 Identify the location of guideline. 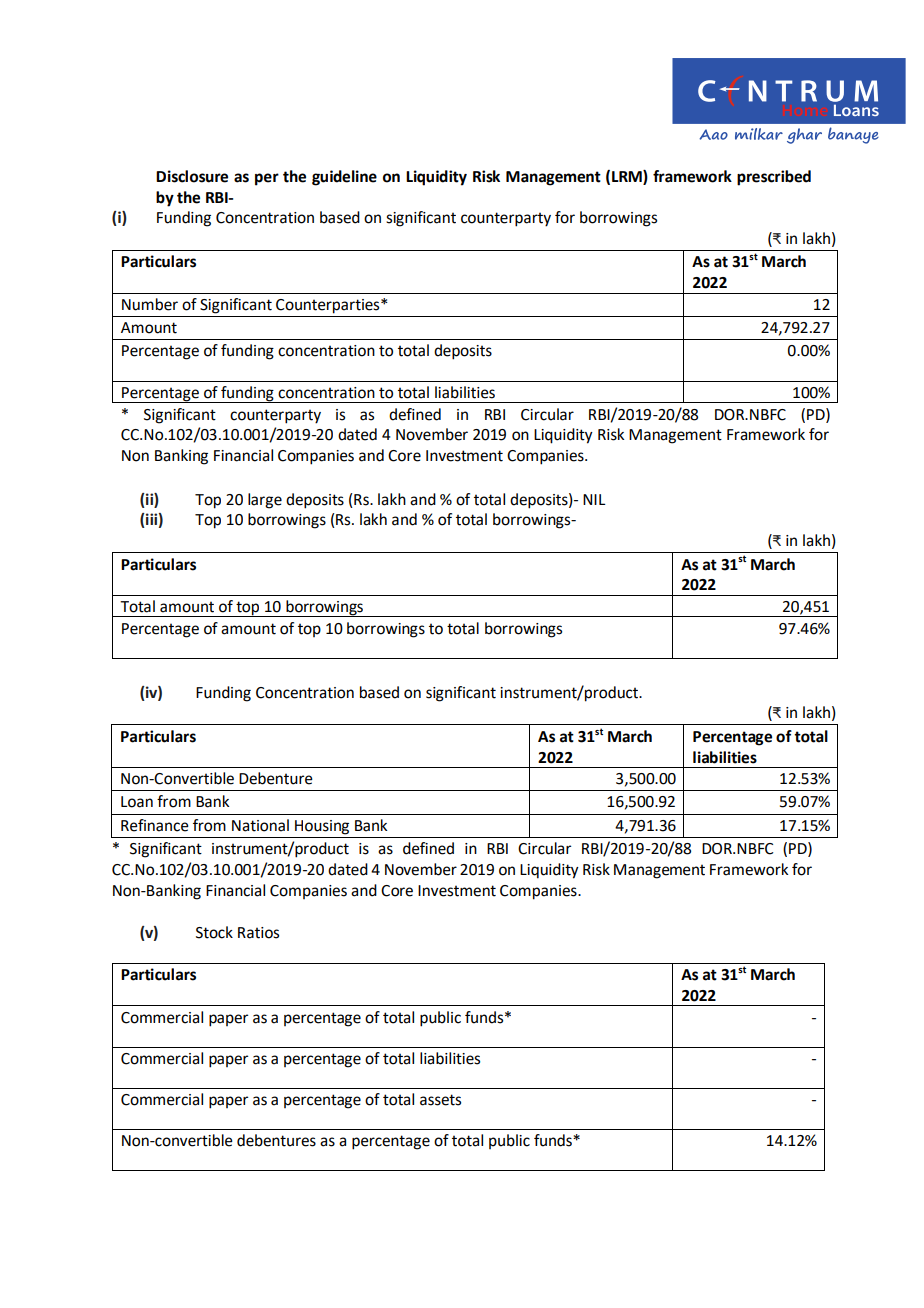
(344, 178).
